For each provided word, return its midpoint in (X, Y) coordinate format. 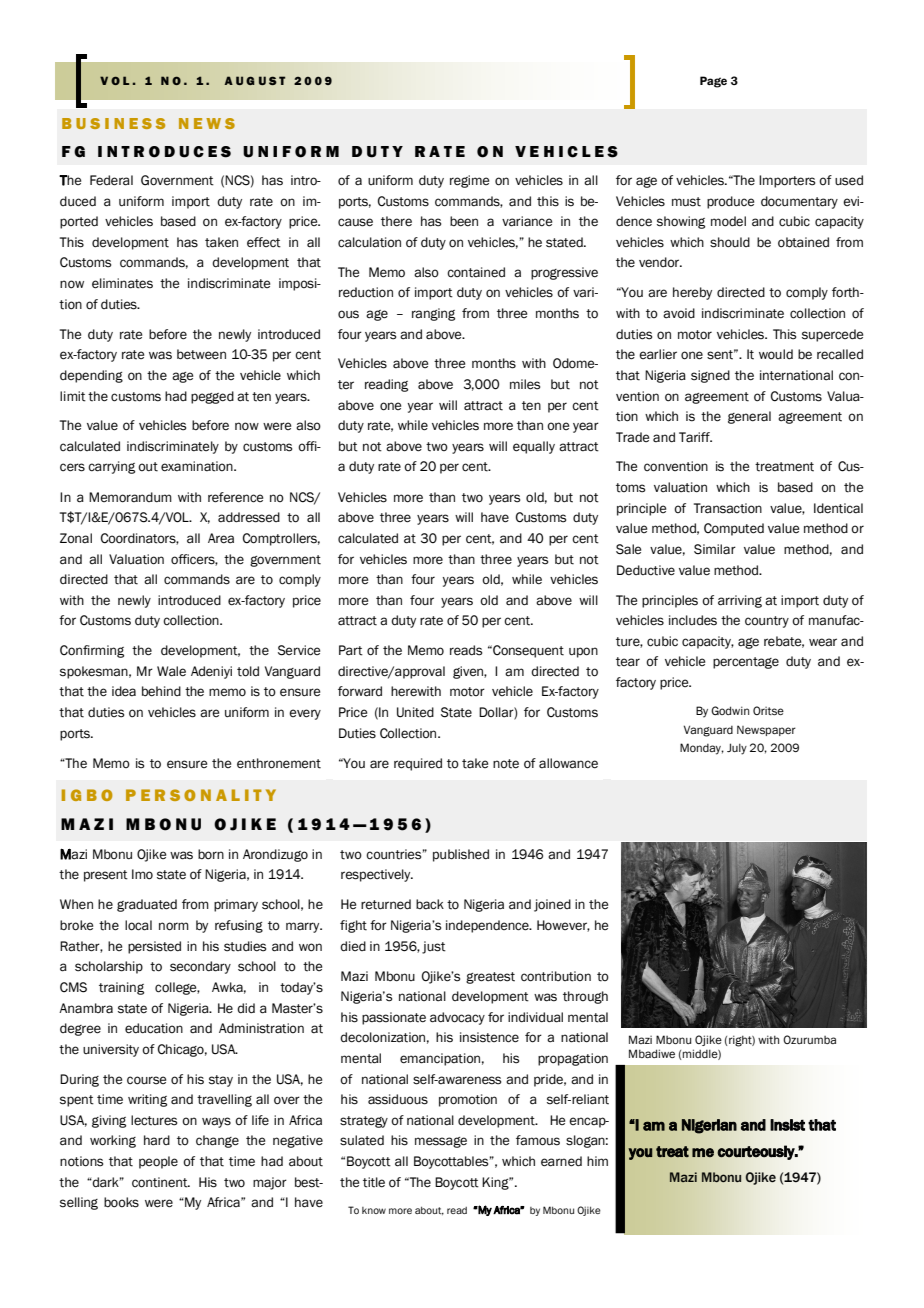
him (597, 1161)
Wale (171, 671)
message (441, 1142)
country (767, 622)
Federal (111, 180)
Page (713, 82)
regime (469, 181)
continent (161, 1182)
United (415, 712)
